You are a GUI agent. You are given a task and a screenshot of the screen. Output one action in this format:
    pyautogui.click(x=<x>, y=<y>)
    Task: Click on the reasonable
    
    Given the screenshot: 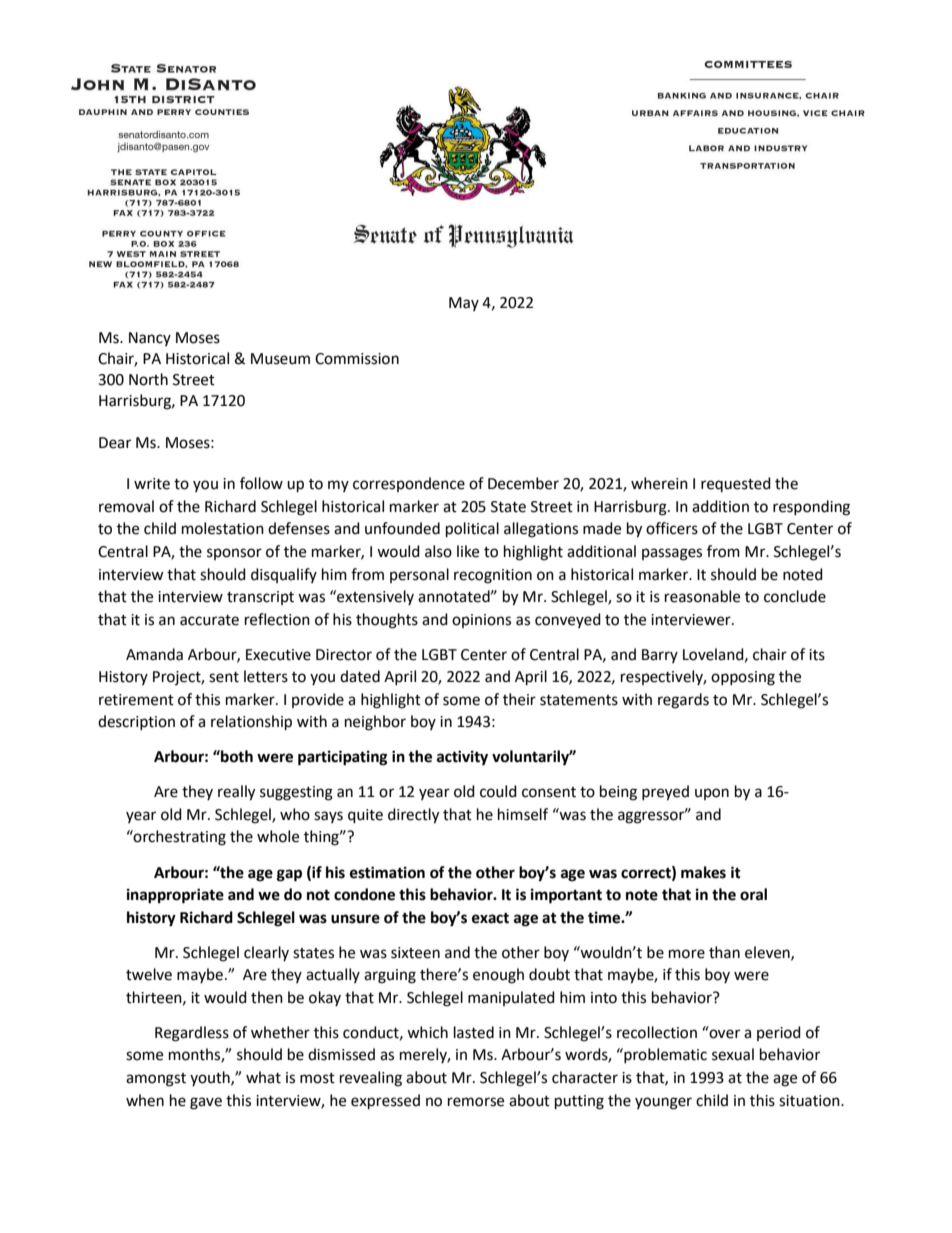 What is the action you would take?
    pyautogui.click(x=702, y=596)
